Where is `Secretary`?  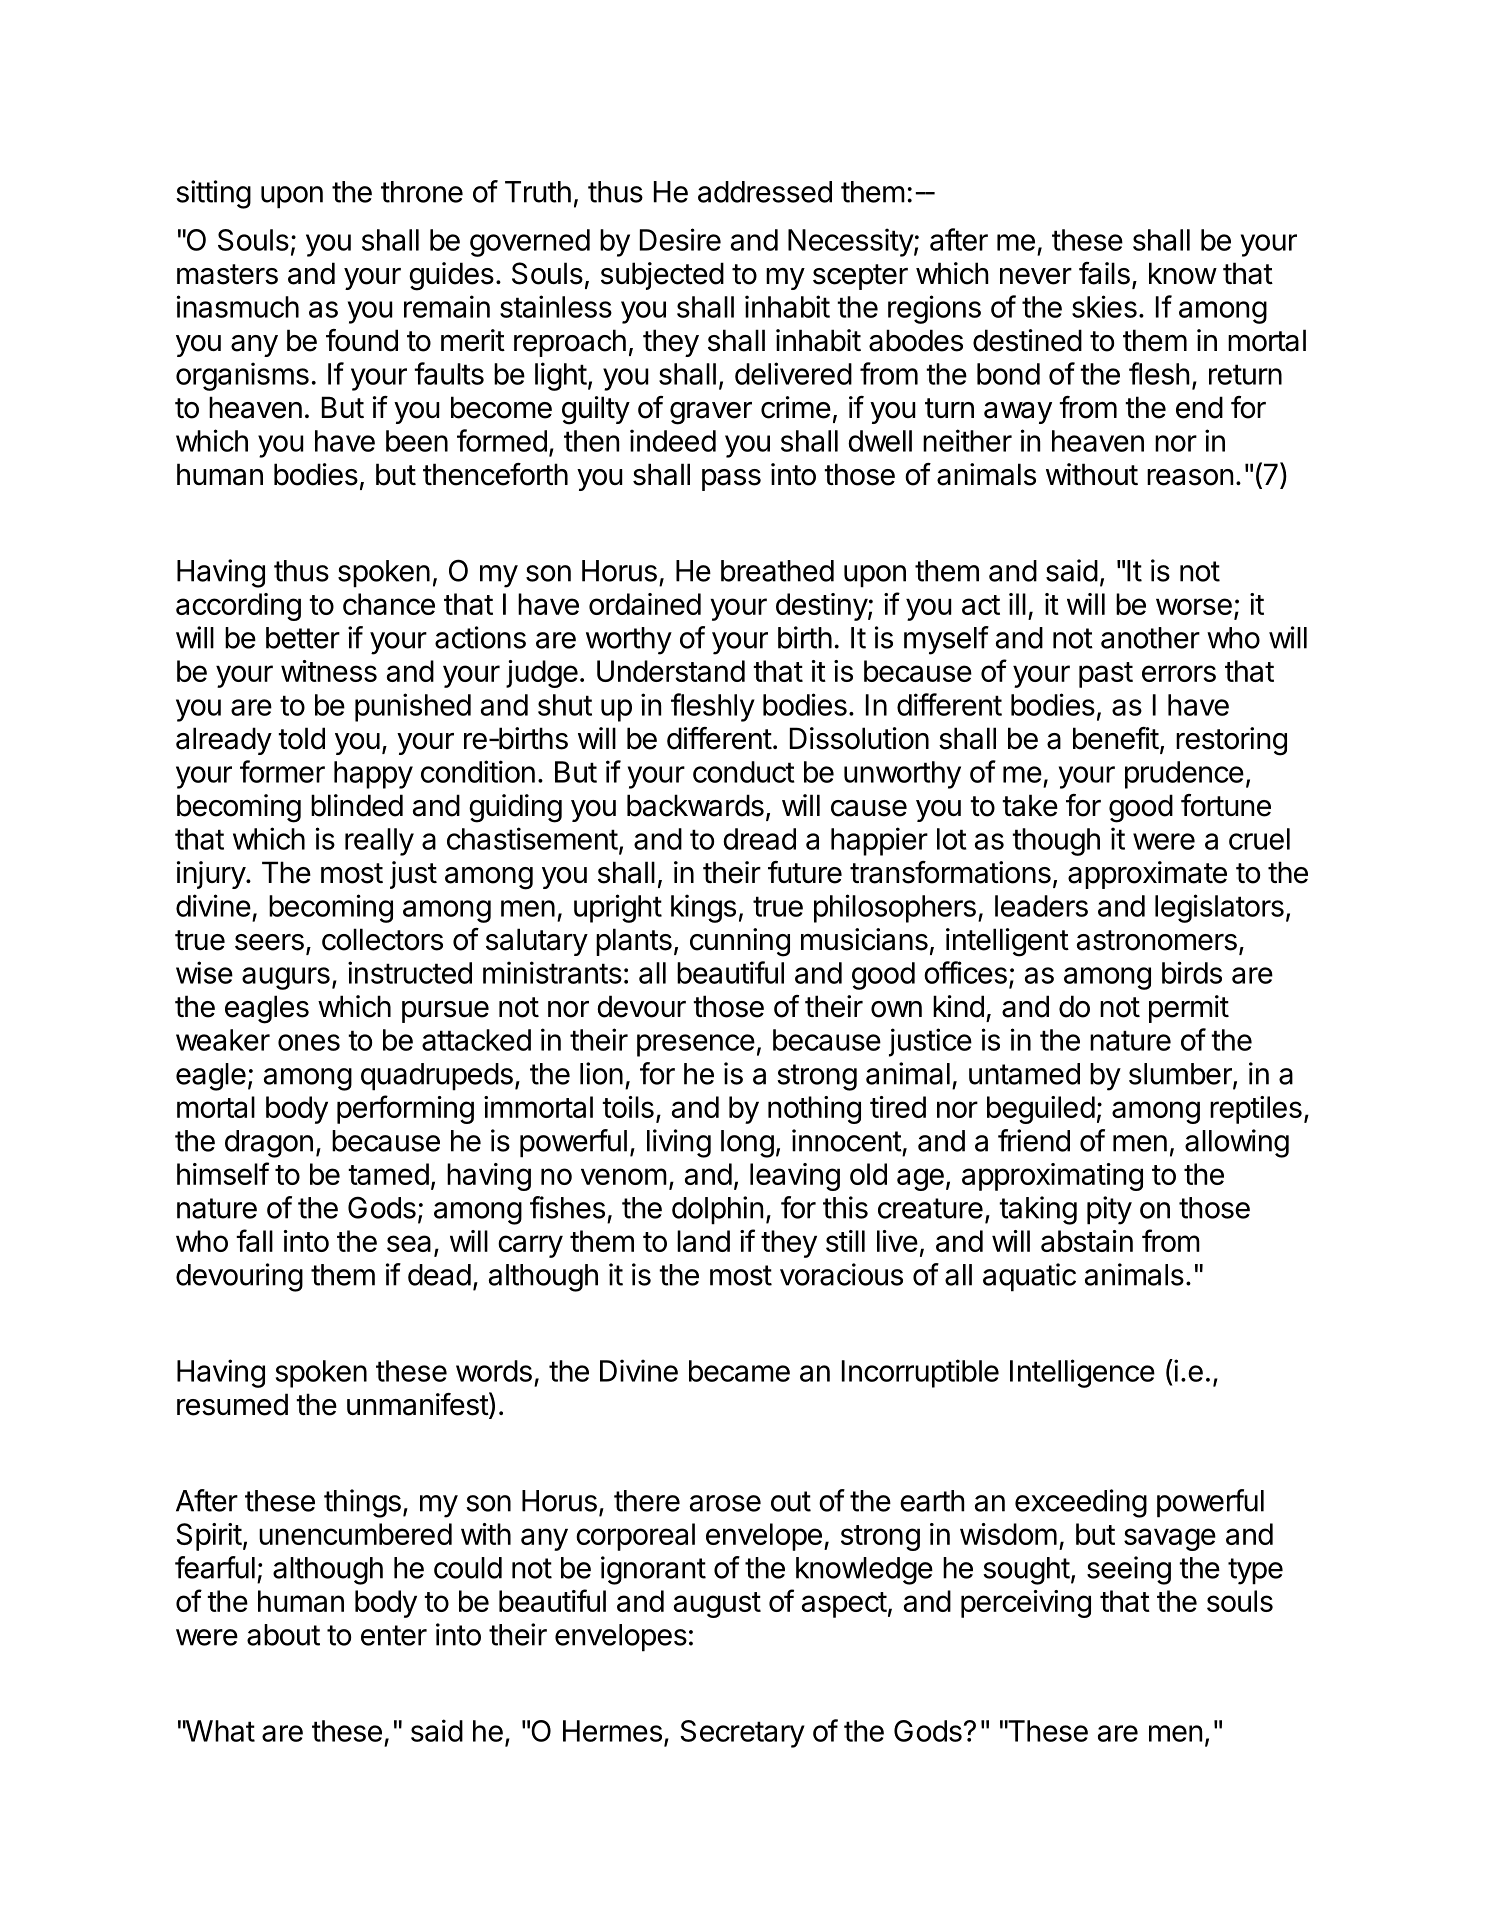
Secretary is located at coordinates (742, 1734).
